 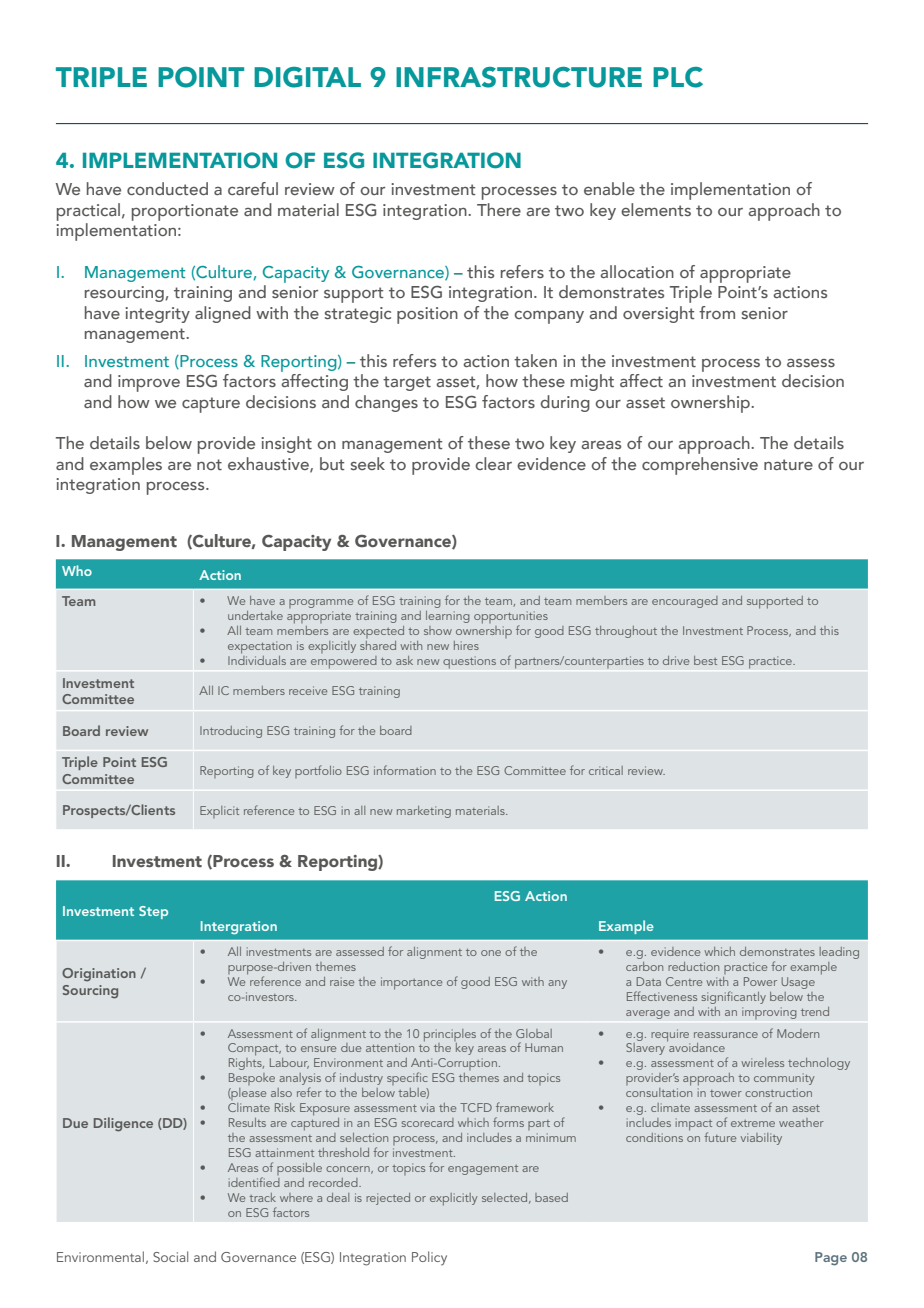 What do you see at coordinates (705, 660) in the screenshot?
I see `best` at bounding box center [705, 660].
